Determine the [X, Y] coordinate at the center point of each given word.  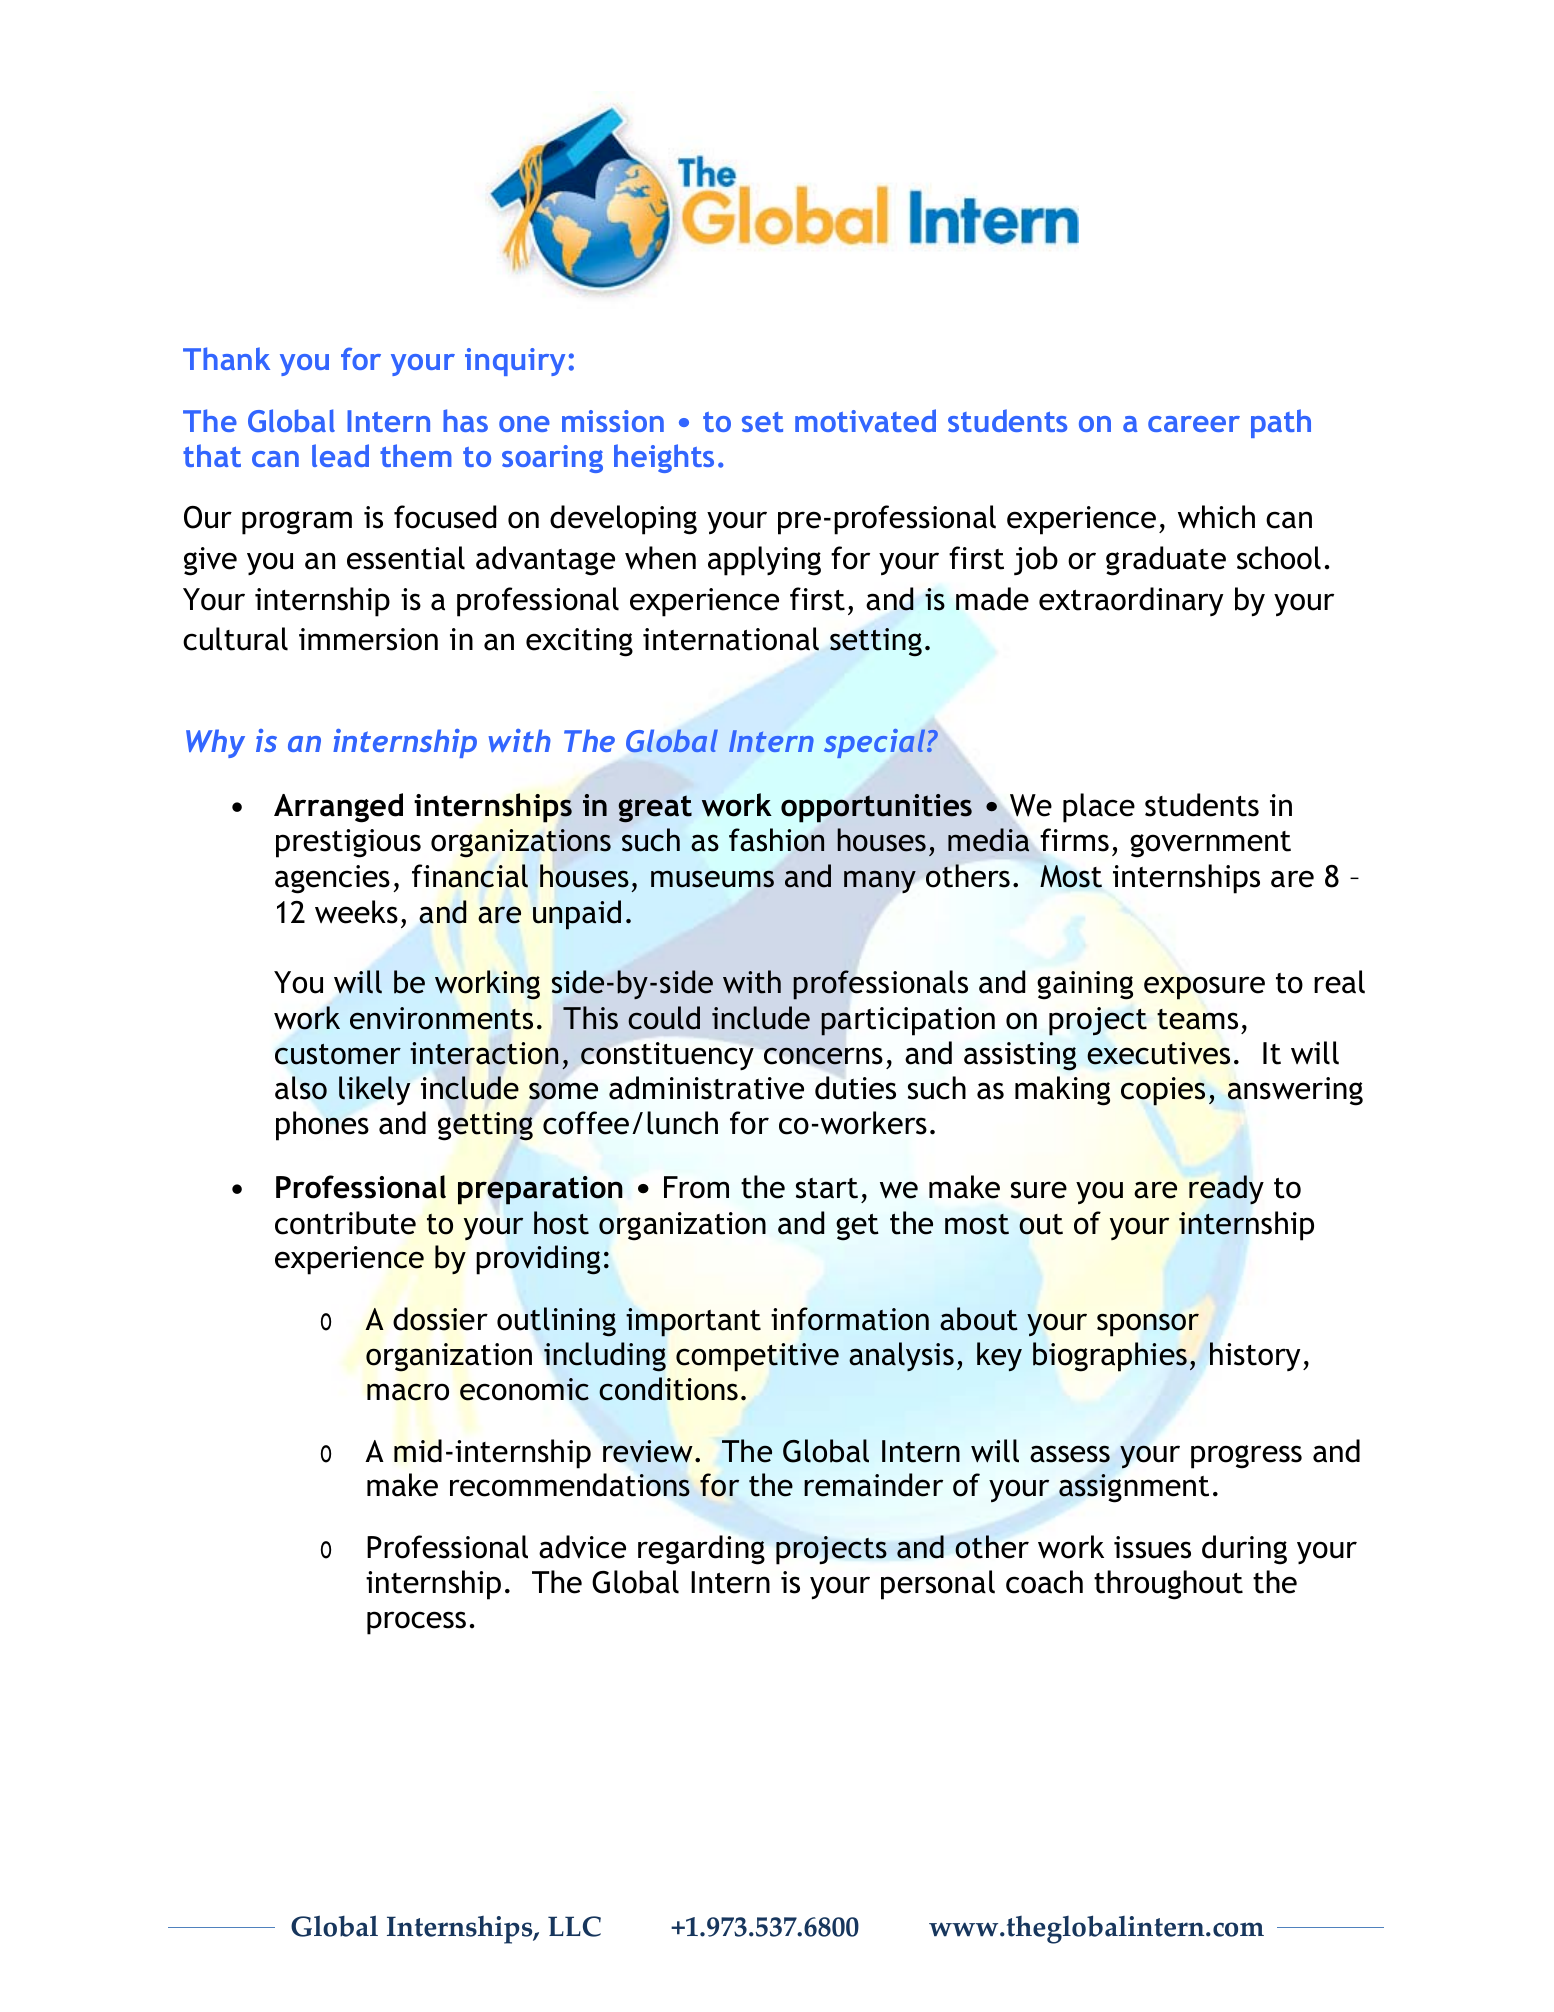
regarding [701, 1550]
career [1194, 424]
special [876, 743]
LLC [574, 1926]
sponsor [1148, 1325]
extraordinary [1131, 601]
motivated [865, 420]
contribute [345, 1223]
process [416, 1623]
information [850, 1319]
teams [1197, 1019]
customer [338, 1054]
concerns [823, 1056]
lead [340, 455]
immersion [368, 639]
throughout [1168, 1585]
